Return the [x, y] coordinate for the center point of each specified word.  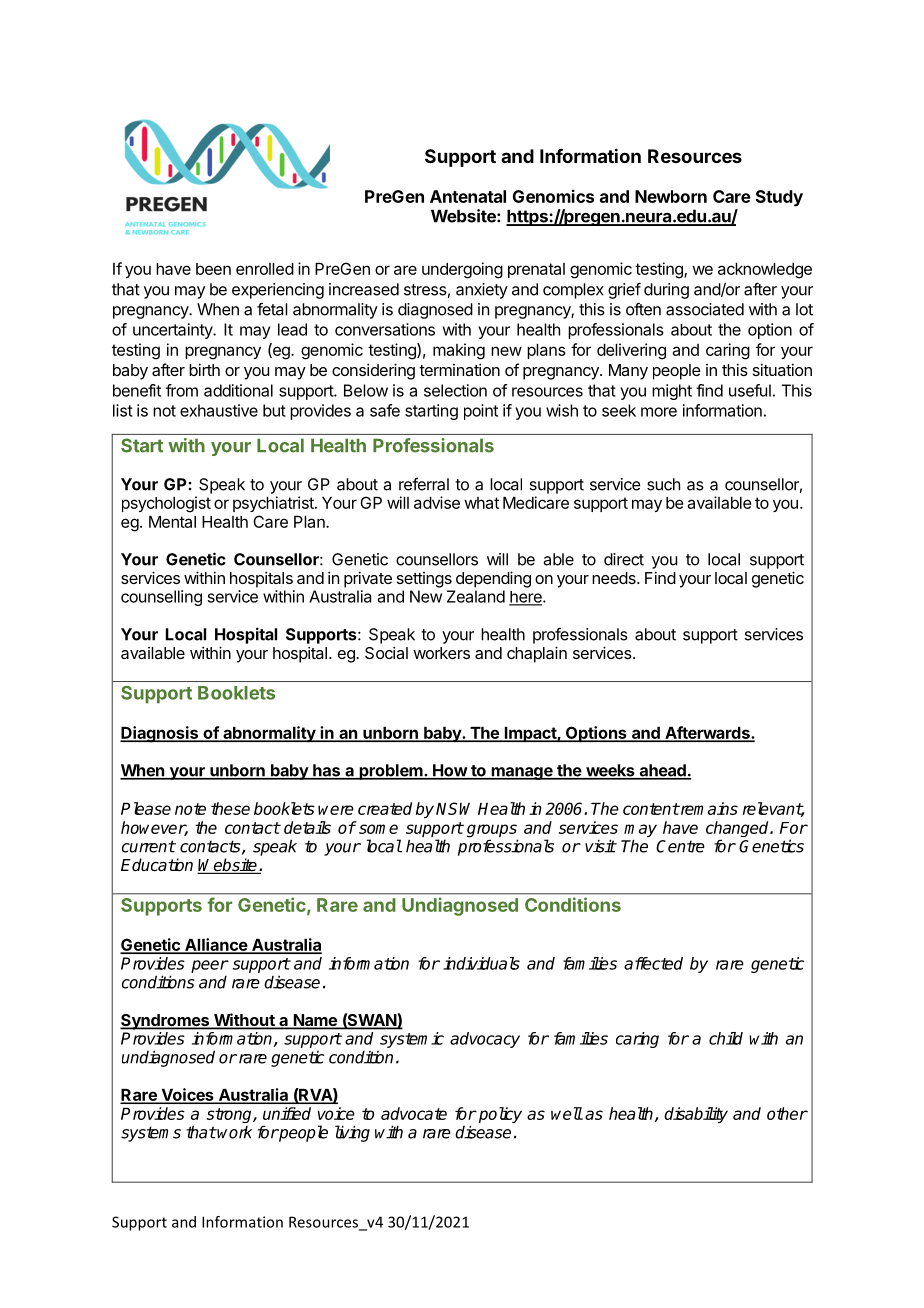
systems [151, 1134]
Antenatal [468, 196]
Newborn [671, 196]
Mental [172, 522]
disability [696, 1115]
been [213, 269]
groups [492, 832]
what [481, 503]
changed [738, 830]
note [190, 809]
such [663, 484]
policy [500, 1115]
